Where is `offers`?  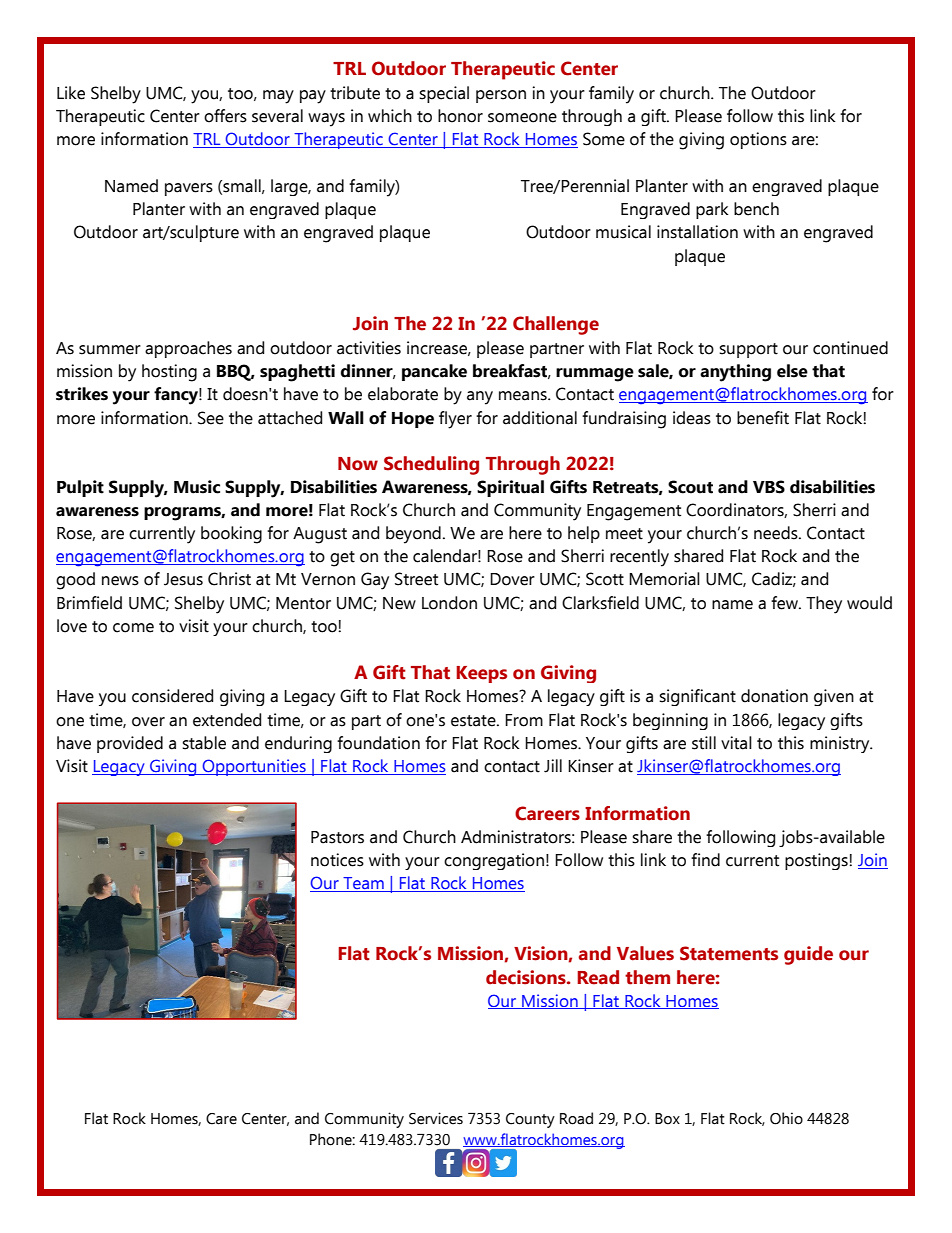
offers is located at coordinates (225, 116).
